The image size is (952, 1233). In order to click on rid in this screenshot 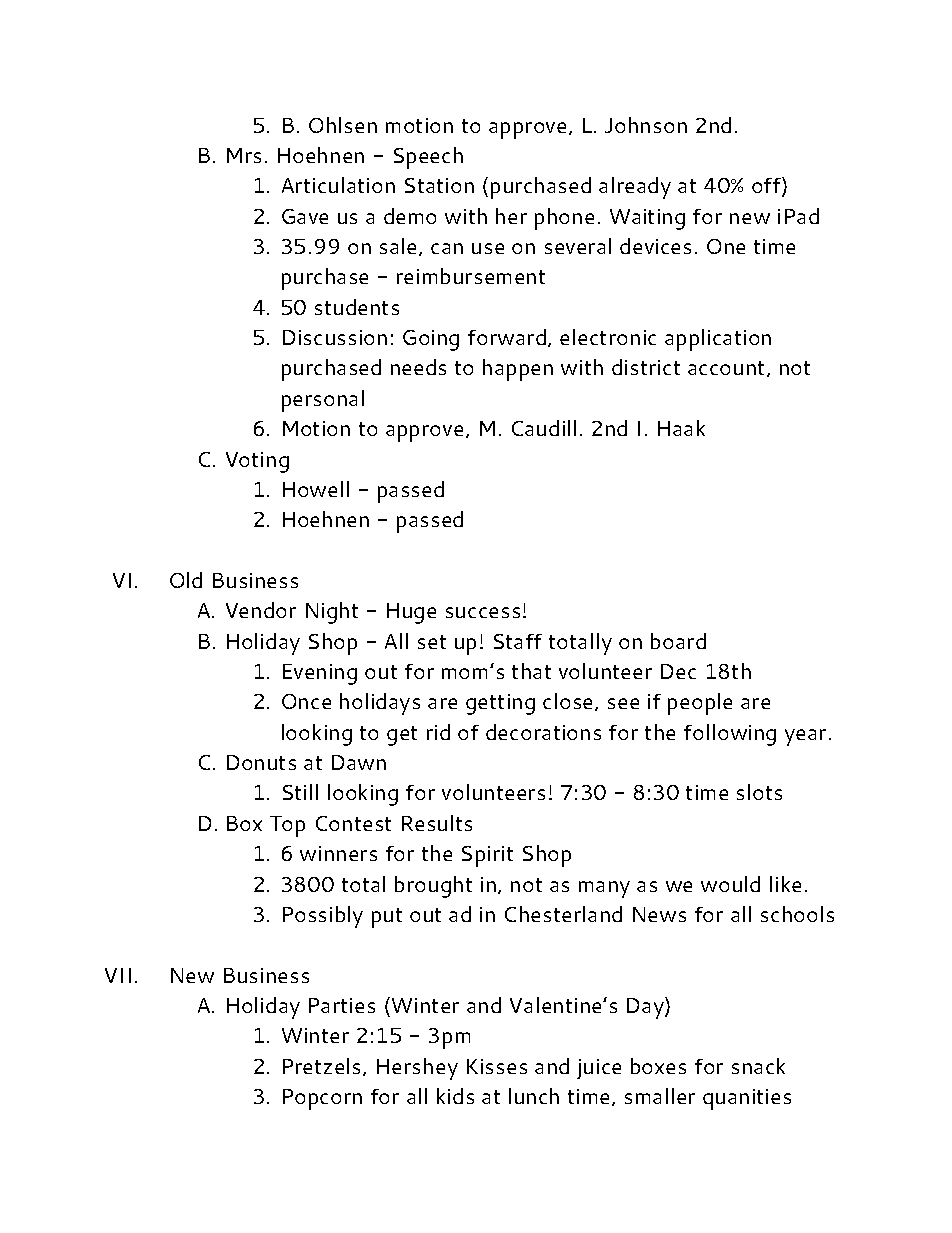, I will do `click(438, 732)`.
